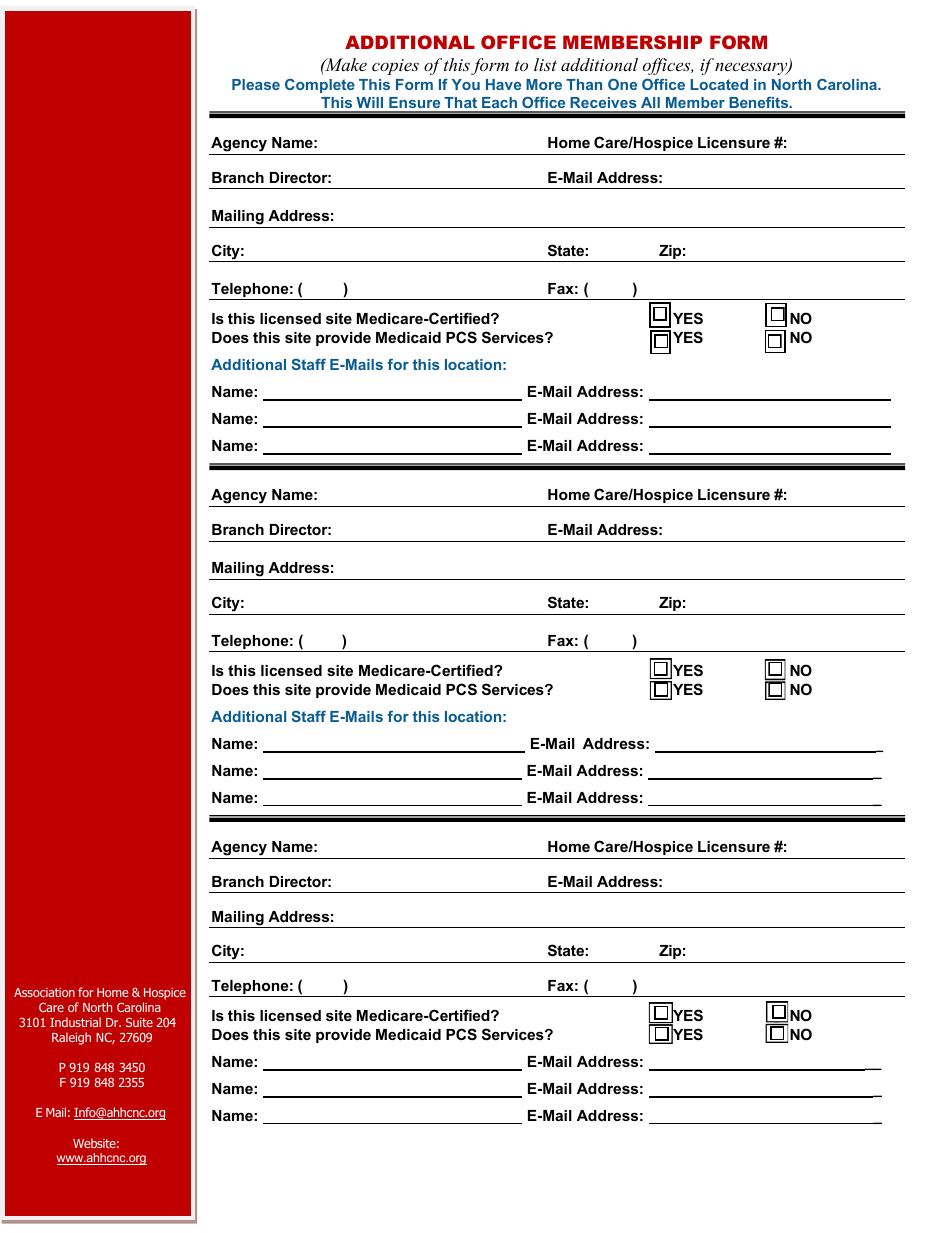 Image resolution: width=952 pixels, height=1233 pixels. I want to click on Please, so click(256, 84).
